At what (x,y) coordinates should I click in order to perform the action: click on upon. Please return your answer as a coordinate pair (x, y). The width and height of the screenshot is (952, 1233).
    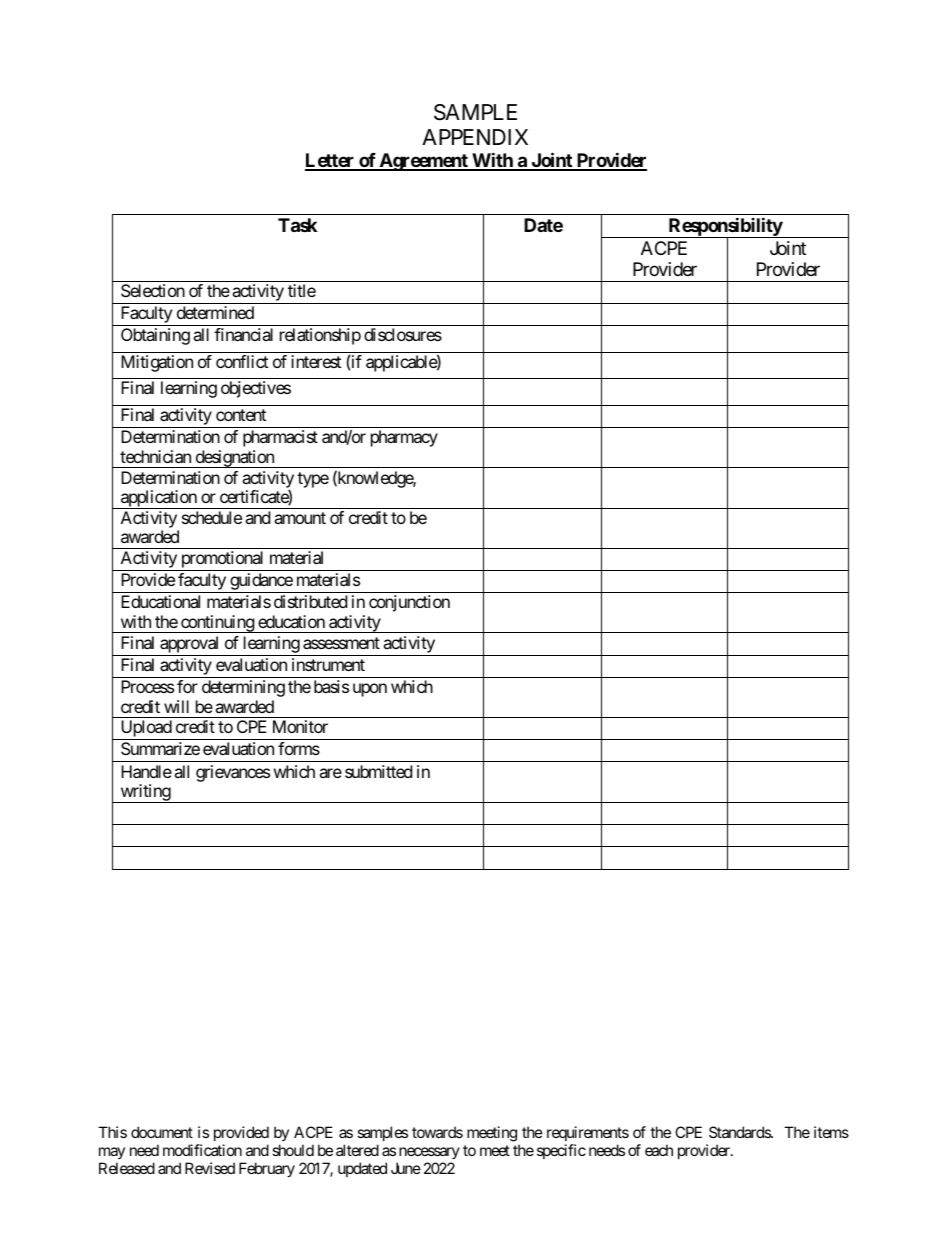
    Looking at the image, I should click on (370, 690).
